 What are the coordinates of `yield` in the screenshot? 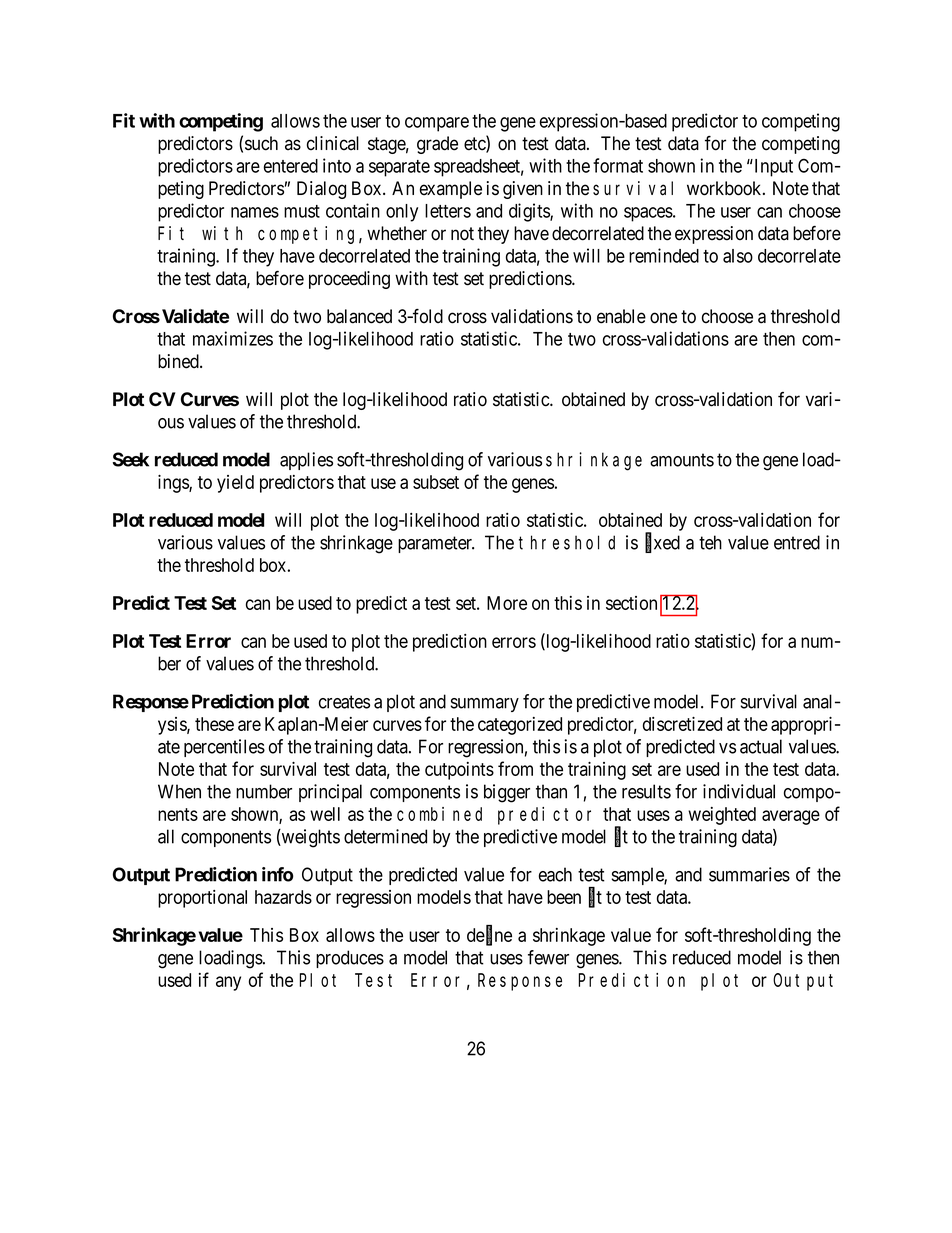 It's located at (235, 484).
